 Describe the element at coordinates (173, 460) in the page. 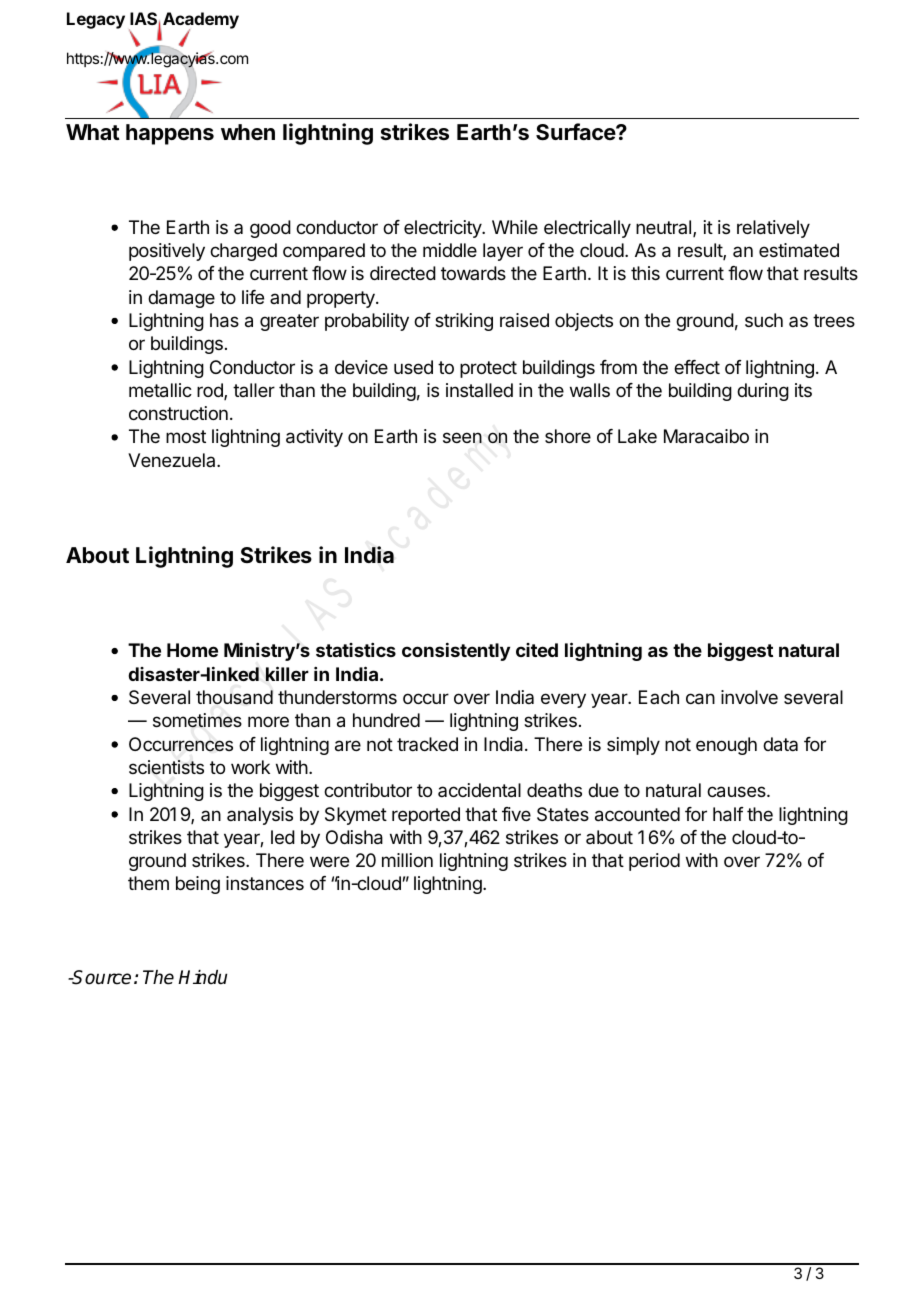

I see `Venezuela` at that location.
